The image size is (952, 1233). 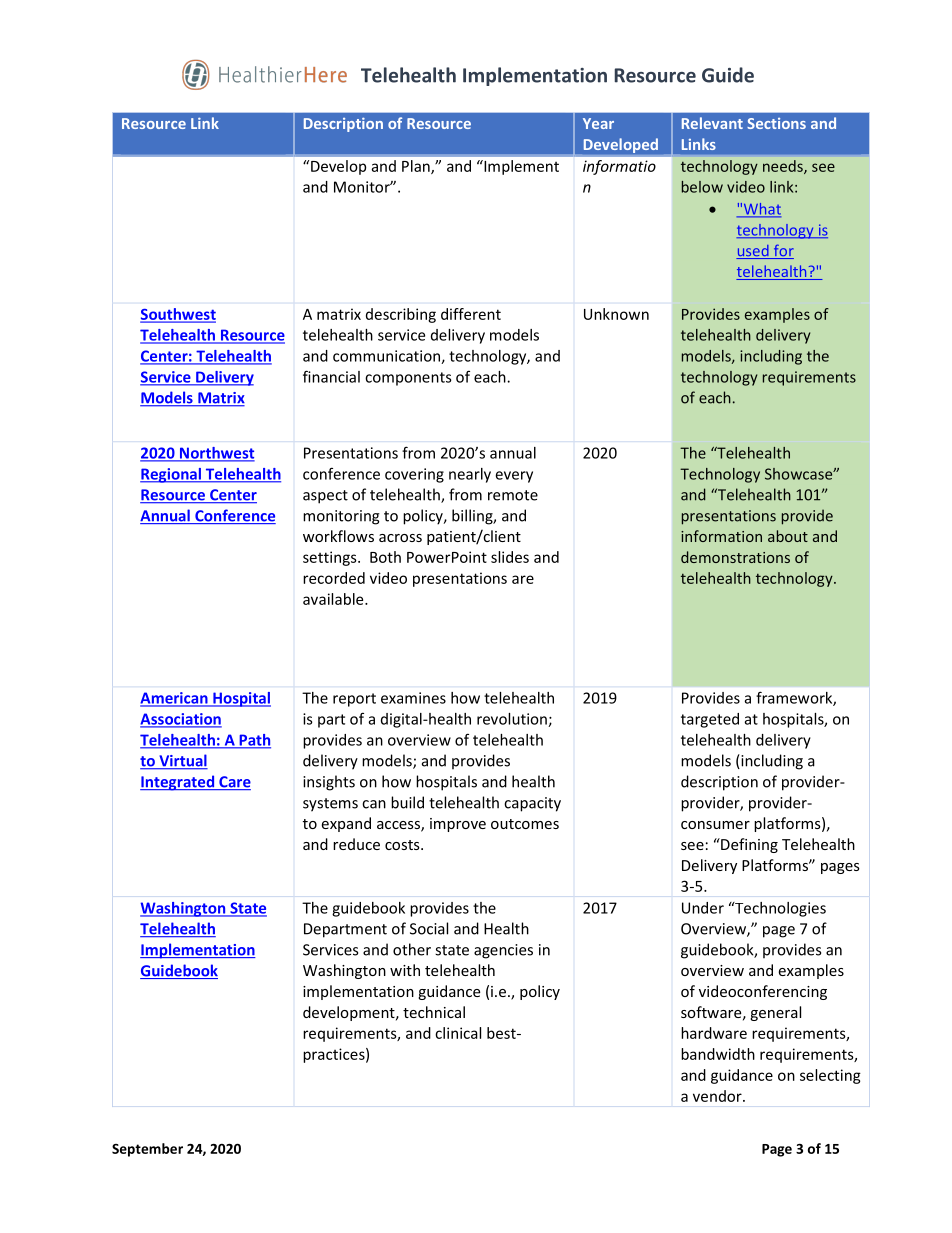 I want to click on American, so click(x=175, y=699).
